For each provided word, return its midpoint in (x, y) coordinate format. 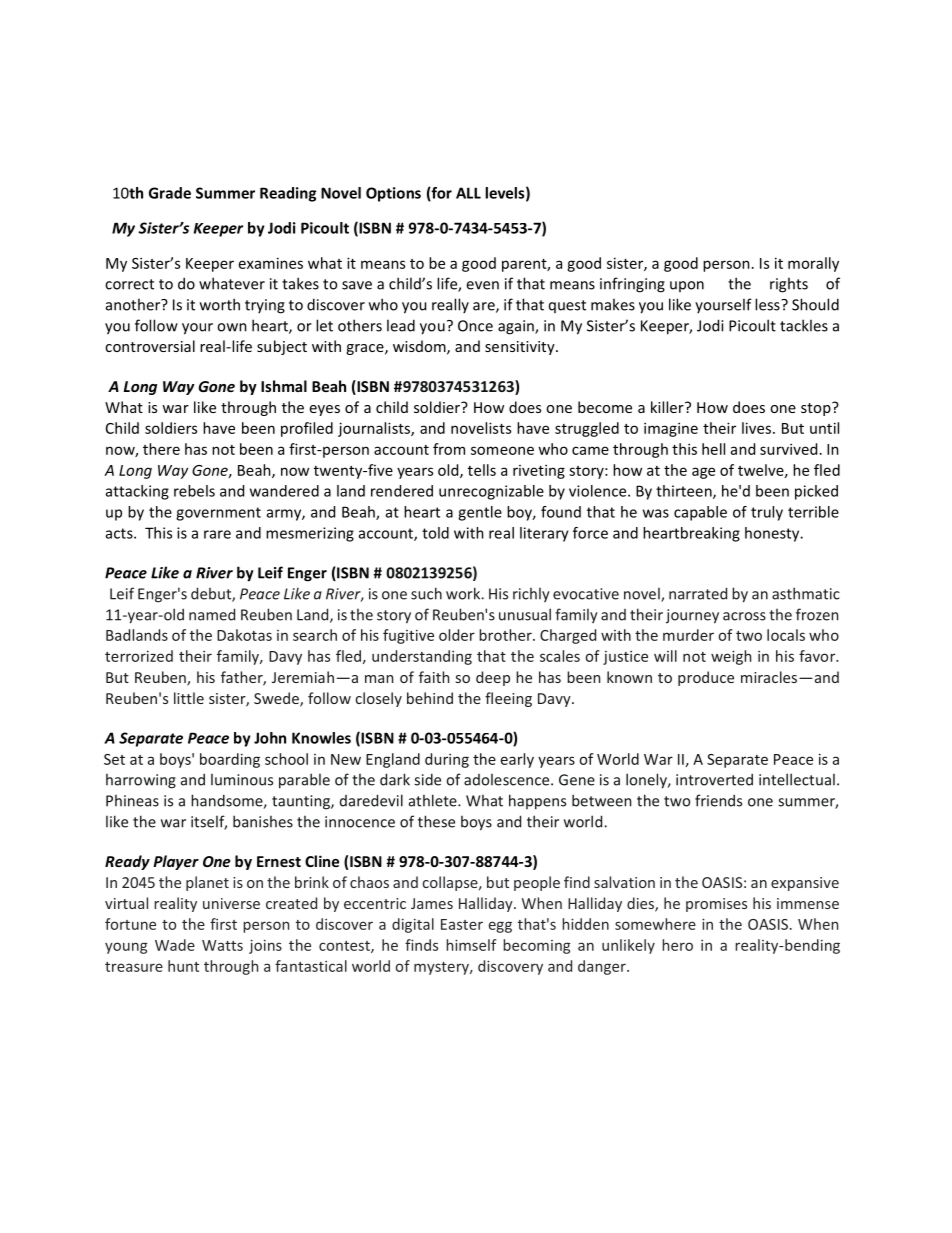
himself (471, 945)
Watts (222, 945)
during (447, 760)
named (212, 614)
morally (813, 264)
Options (393, 194)
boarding (230, 760)
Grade (170, 193)
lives (756, 428)
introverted (714, 779)
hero (677, 945)
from (449, 449)
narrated (698, 593)
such (426, 593)
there (161, 449)
